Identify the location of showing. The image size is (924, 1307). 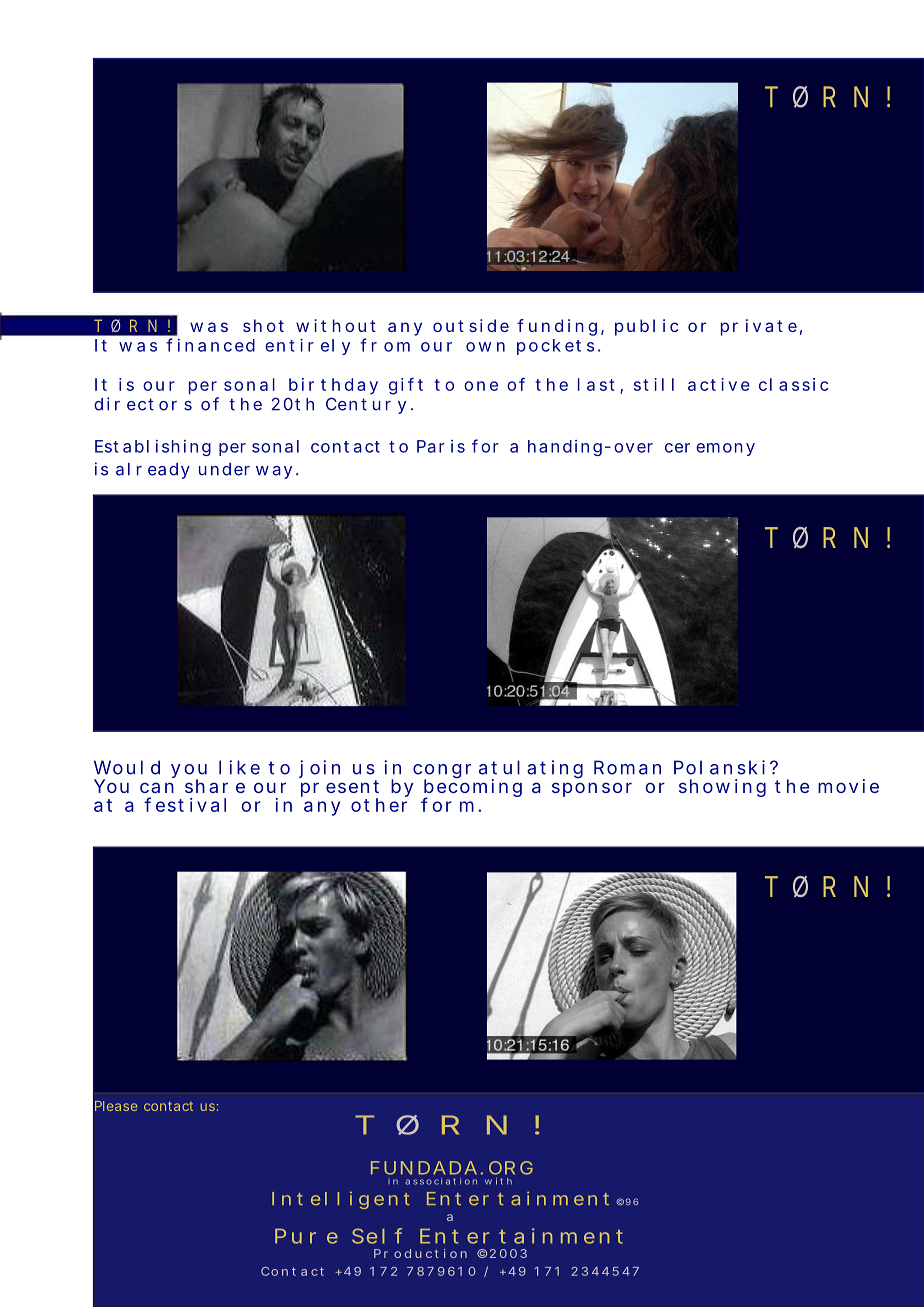
(722, 788).
